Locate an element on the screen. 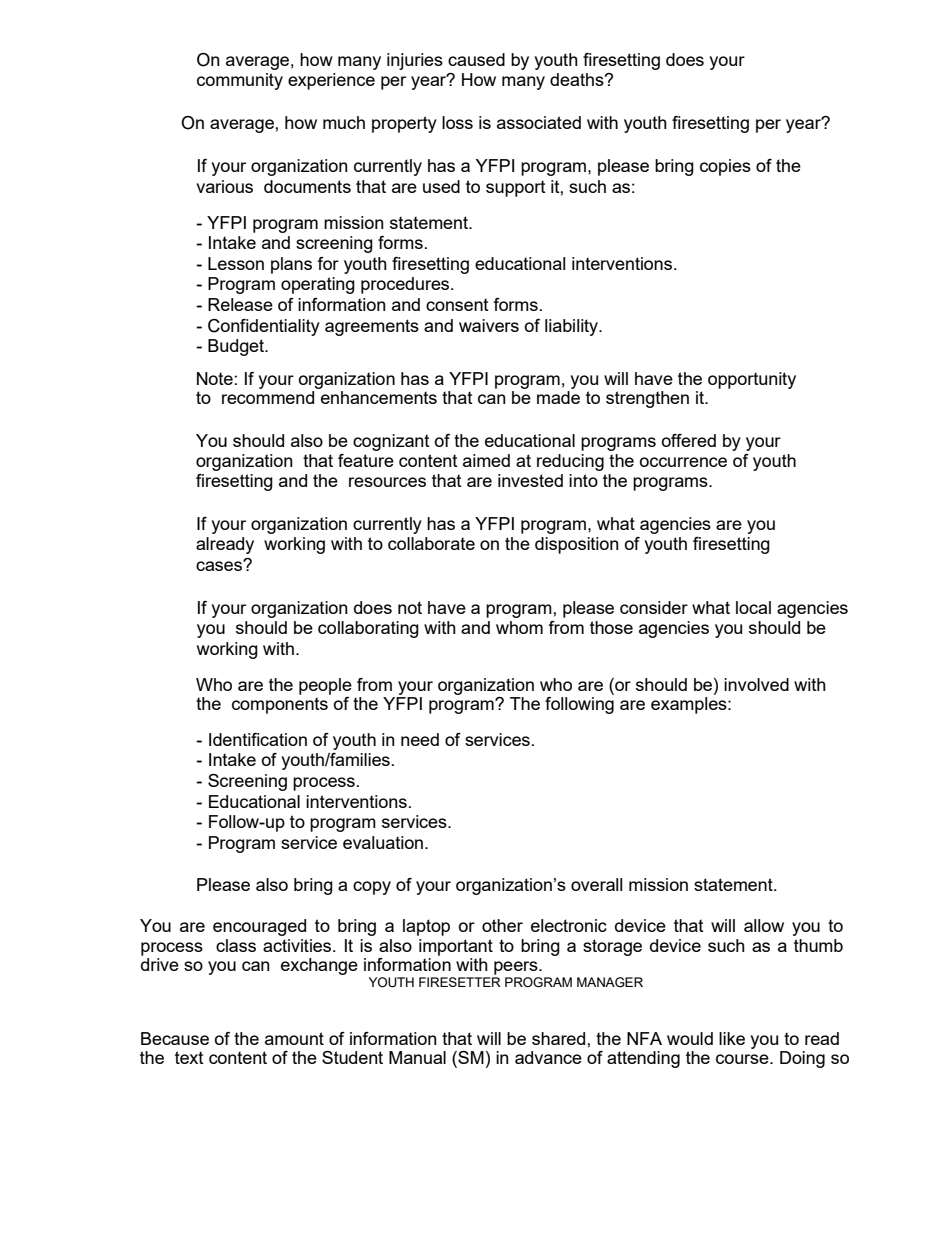  collaborating is located at coordinates (368, 629).
